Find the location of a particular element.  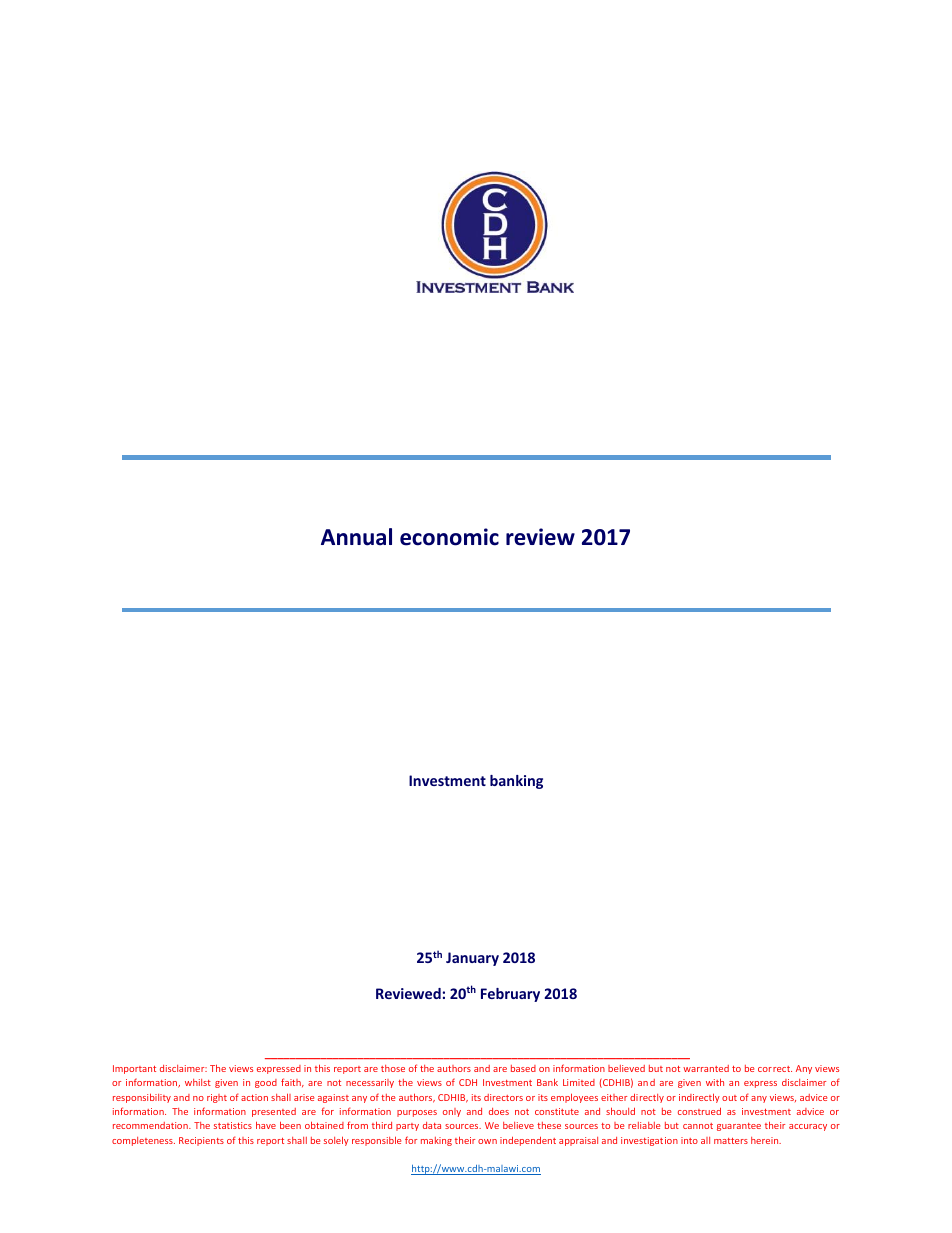

whilst is located at coordinates (198, 1082).
